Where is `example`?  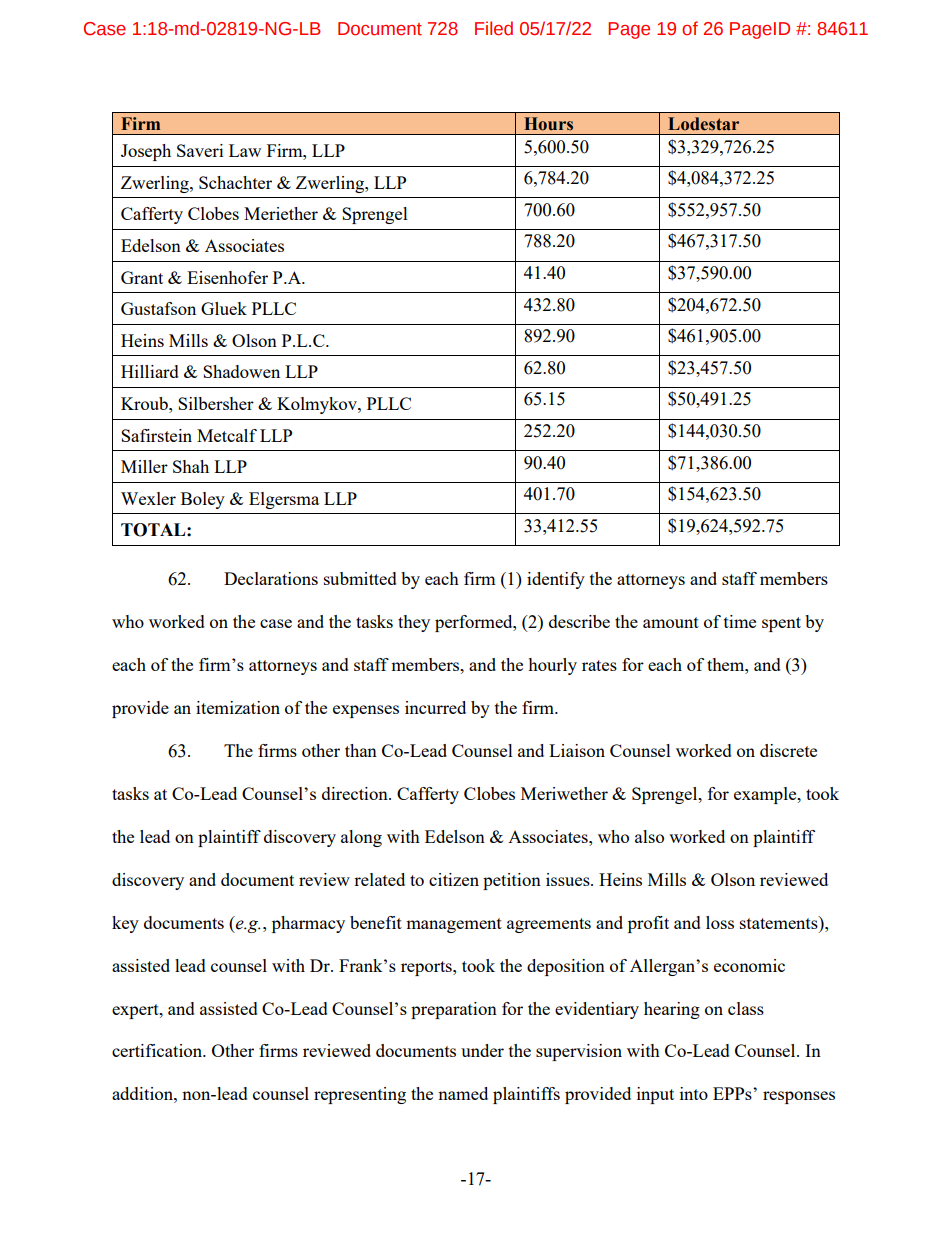 example is located at coordinates (766, 795).
